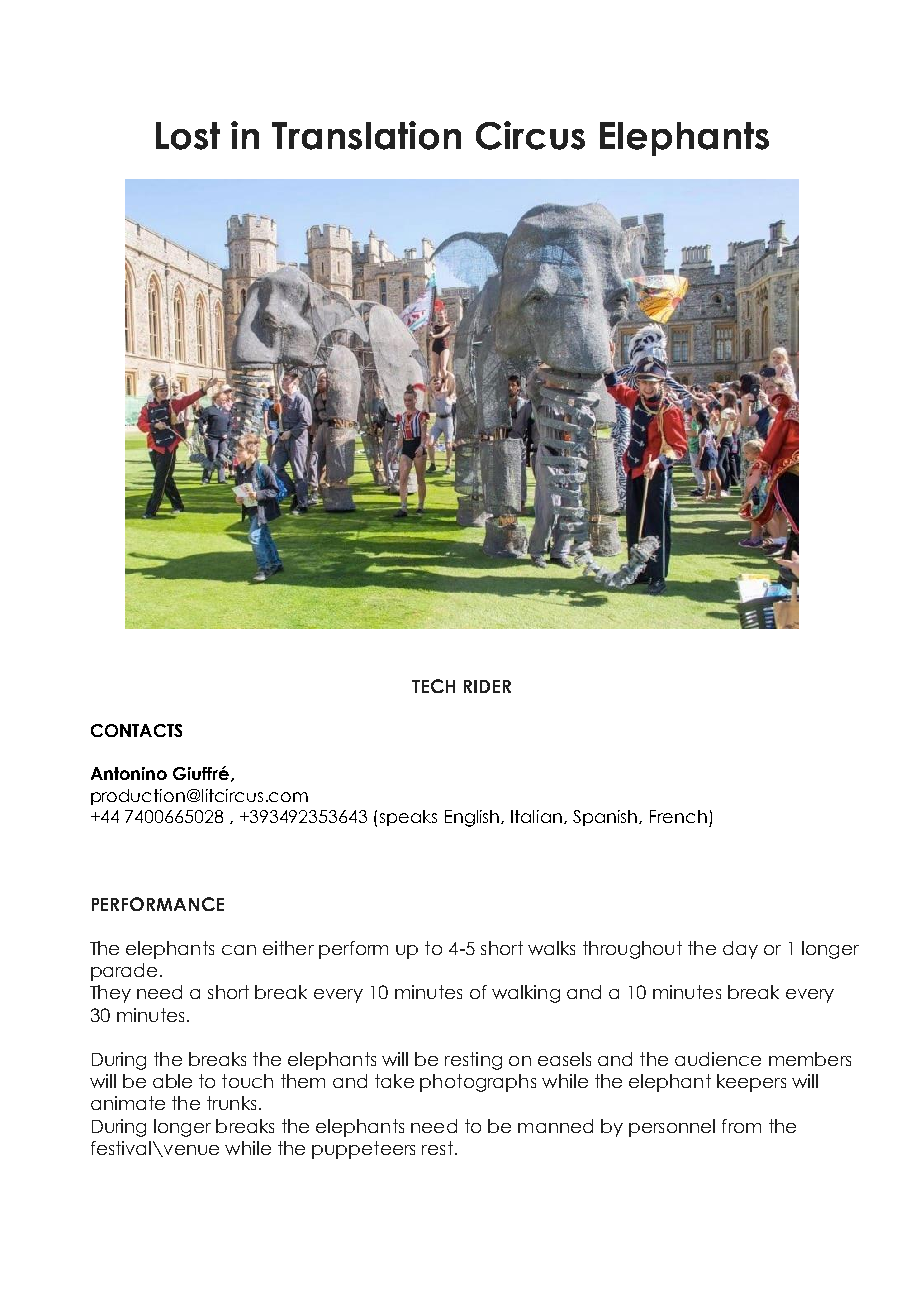 The width and height of the screenshot is (924, 1308). Describe the element at coordinates (606, 818) in the screenshot. I see `Spanish` at that location.
